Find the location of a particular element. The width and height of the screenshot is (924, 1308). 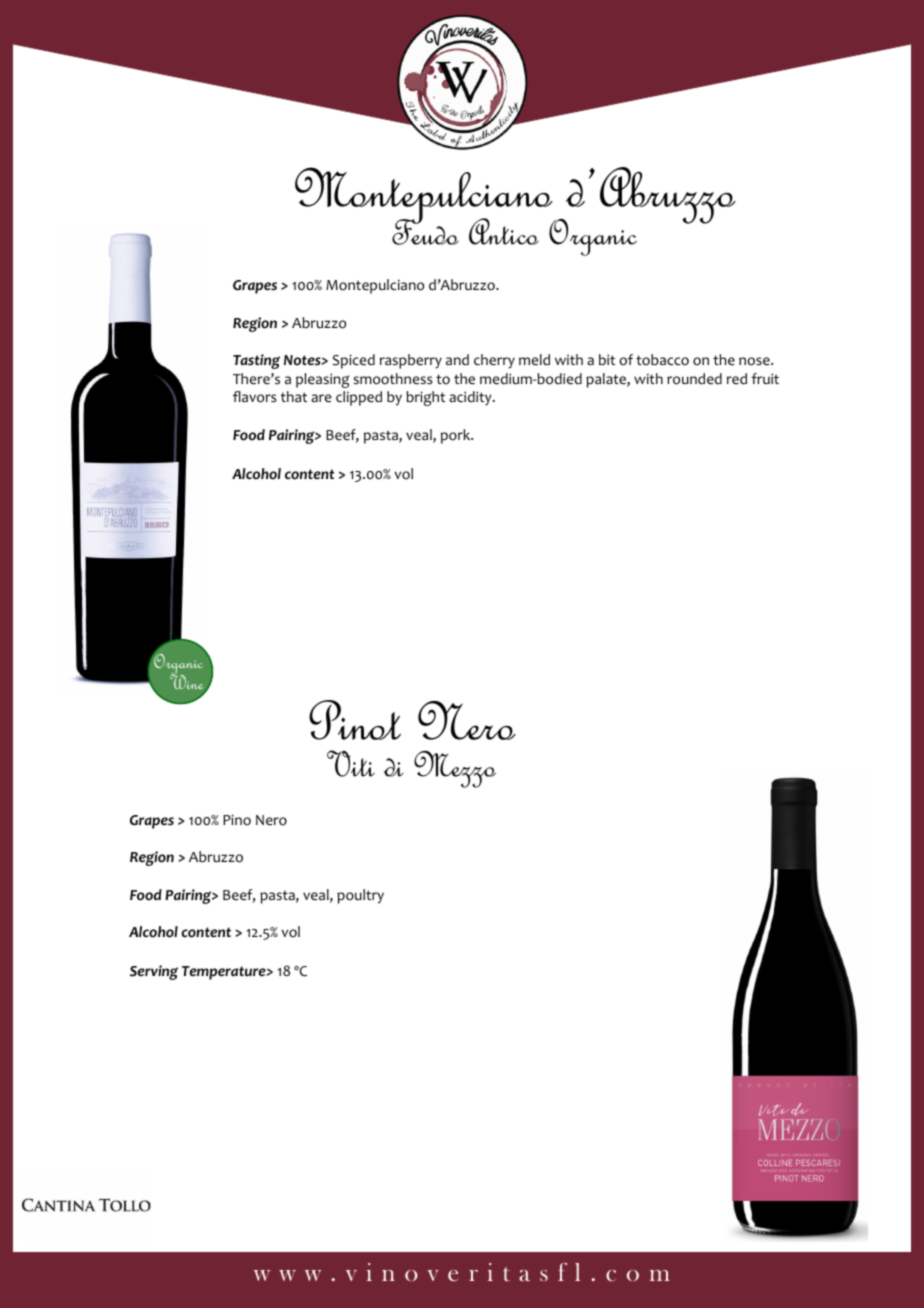

rounded is located at coordinates (694, 379).
